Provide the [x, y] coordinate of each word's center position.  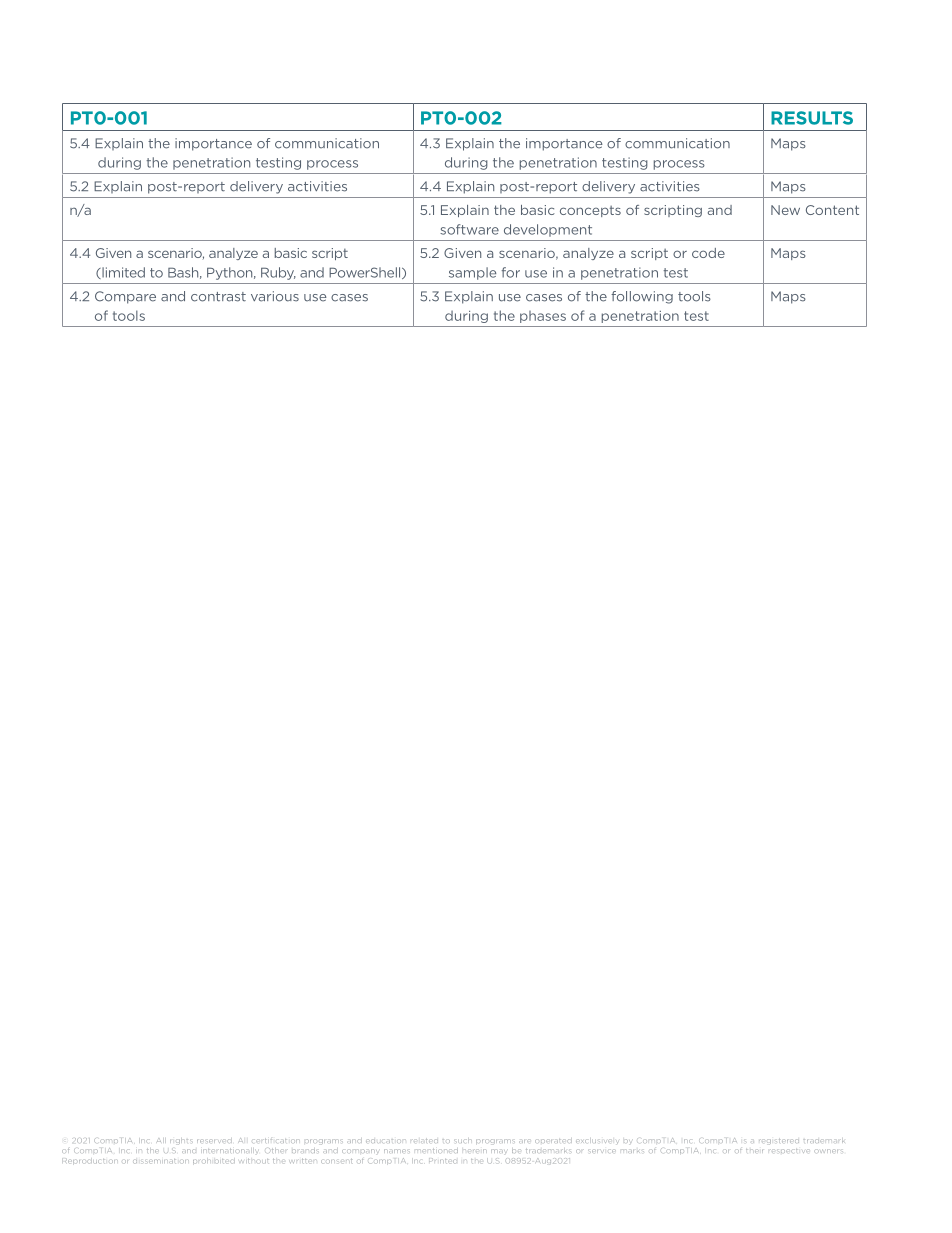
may [498, 1151]
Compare [125, 297]
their [754, 1151]
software [469, 229]
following [642, 297]
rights [180, 1142]
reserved [214, 1141]
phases [543, 317]
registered [779, 1142]
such [461, 1141]
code [708, 253]
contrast [218, 297]
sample [472, 273]
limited [122, 273]
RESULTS [812, 118]
